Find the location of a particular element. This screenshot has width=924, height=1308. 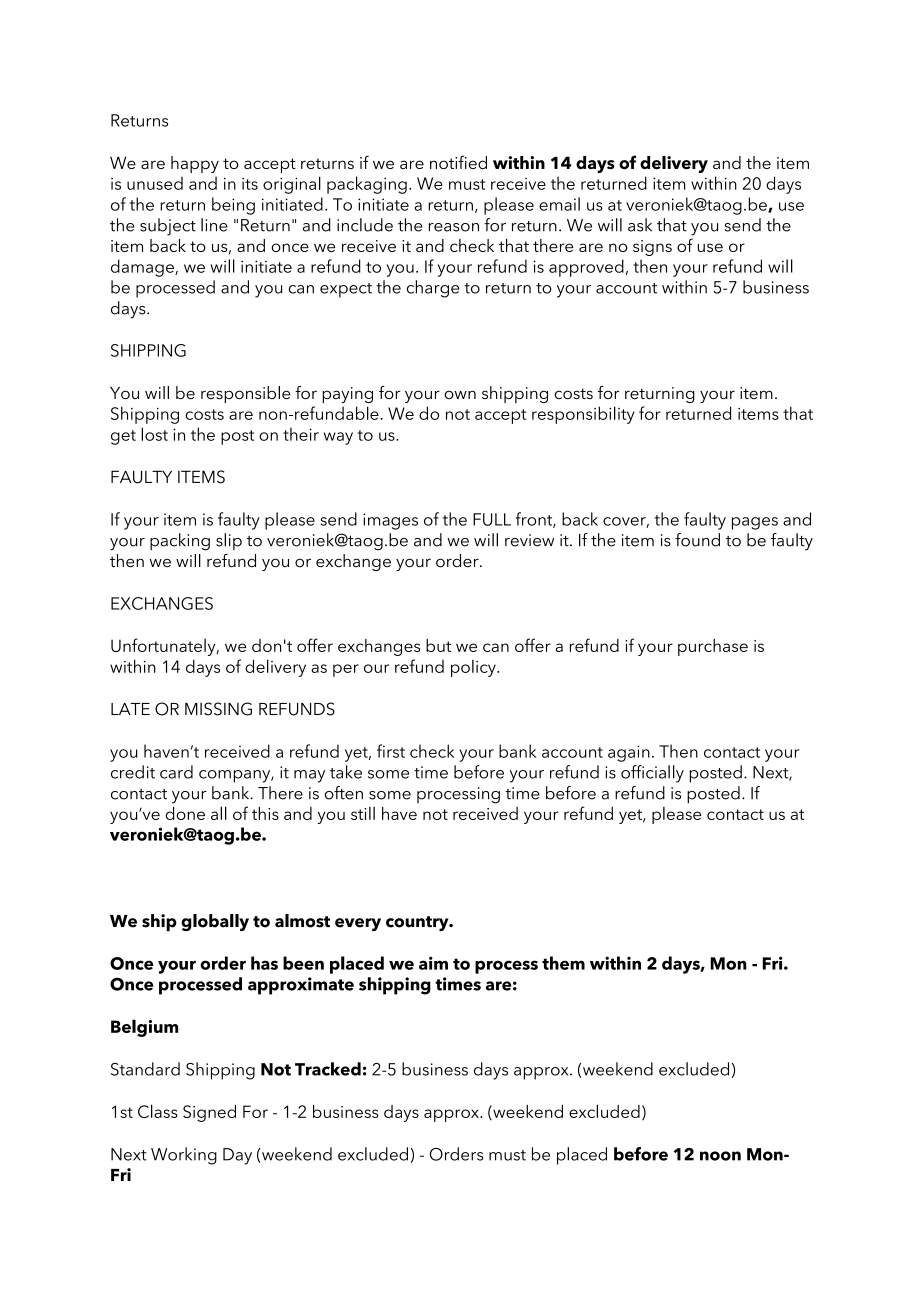

officially is located at coordinates (652, 774).
